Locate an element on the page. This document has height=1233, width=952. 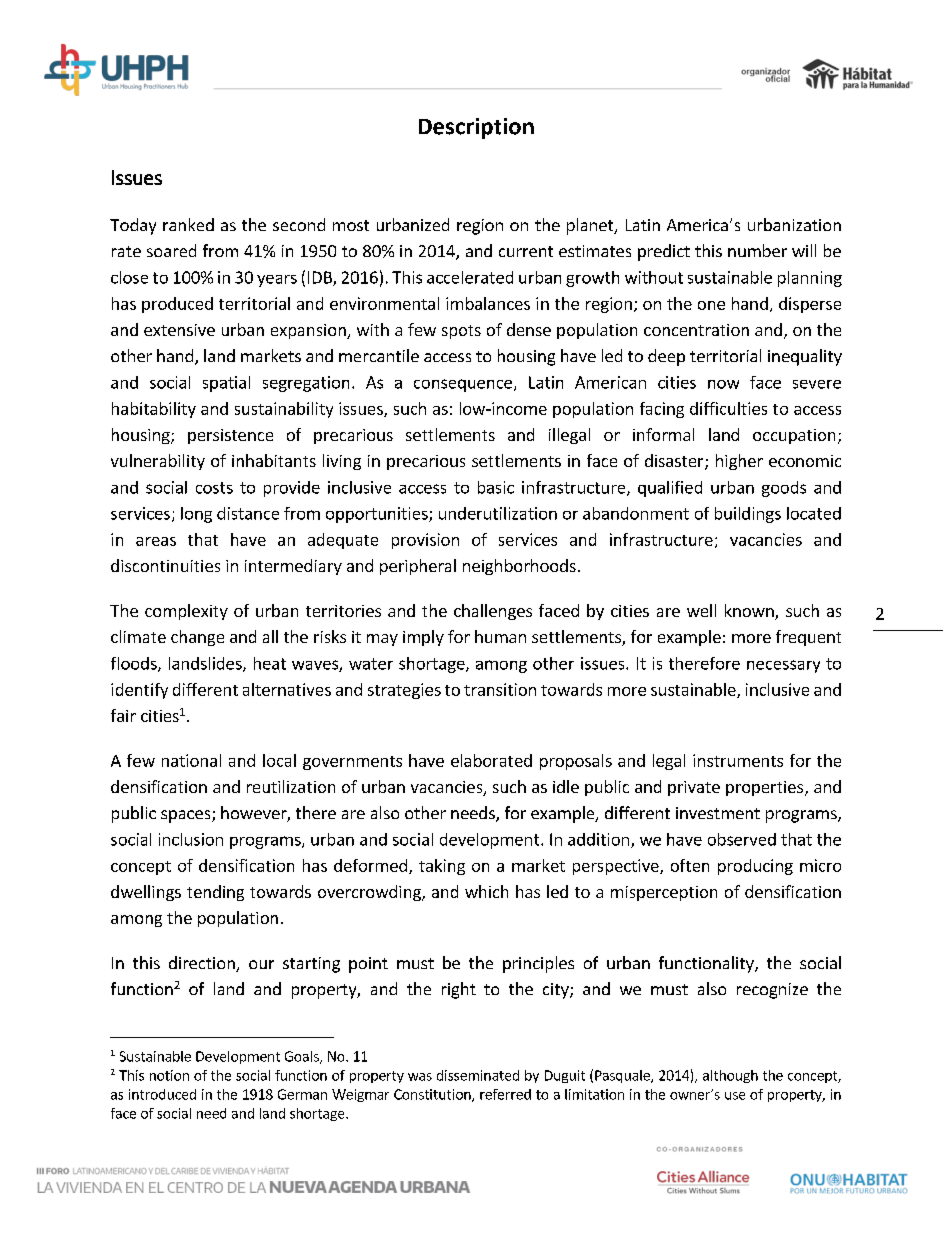
number is located at coordinates (757, 250).
